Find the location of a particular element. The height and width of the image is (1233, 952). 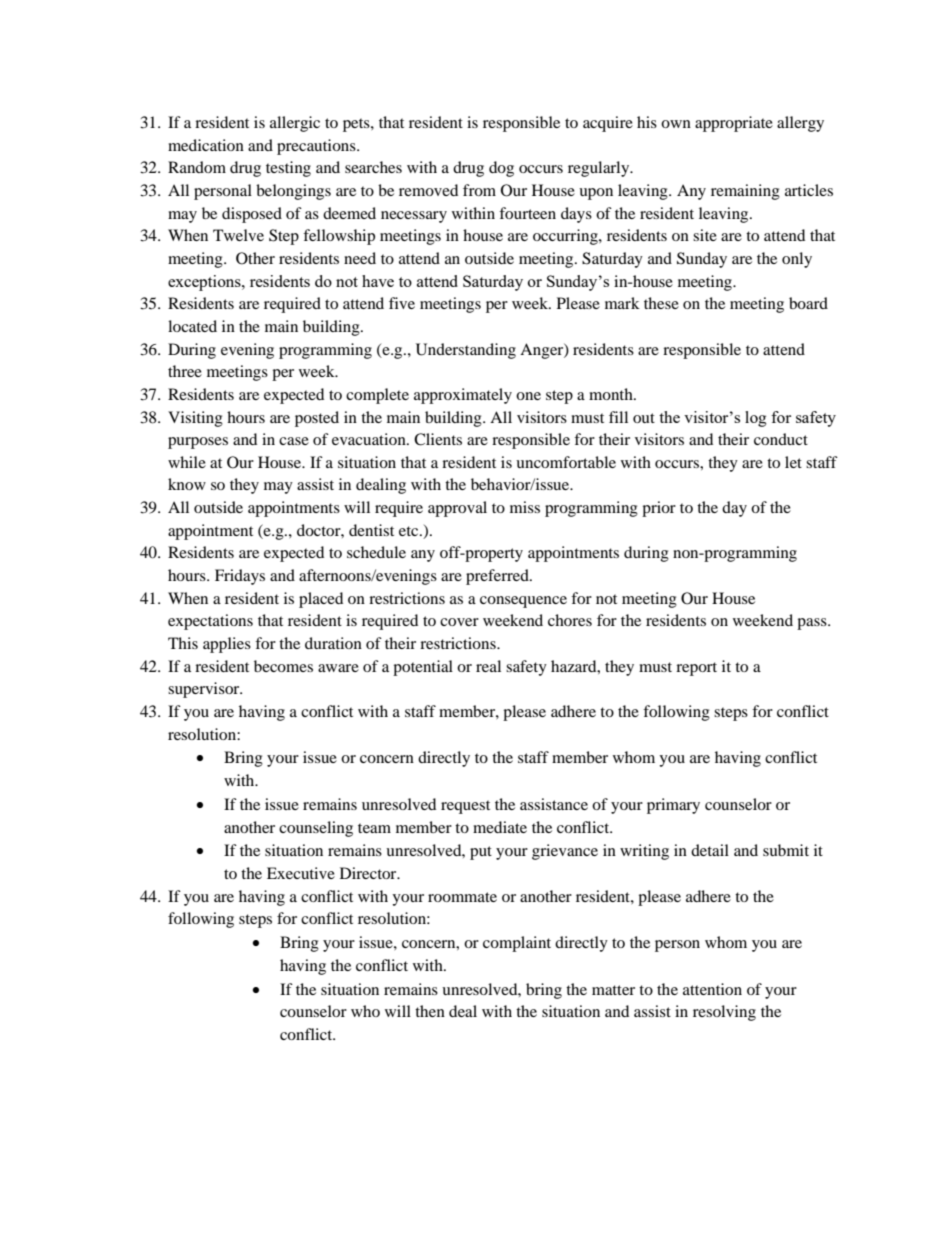

log is located at coordinates (756, 419).
